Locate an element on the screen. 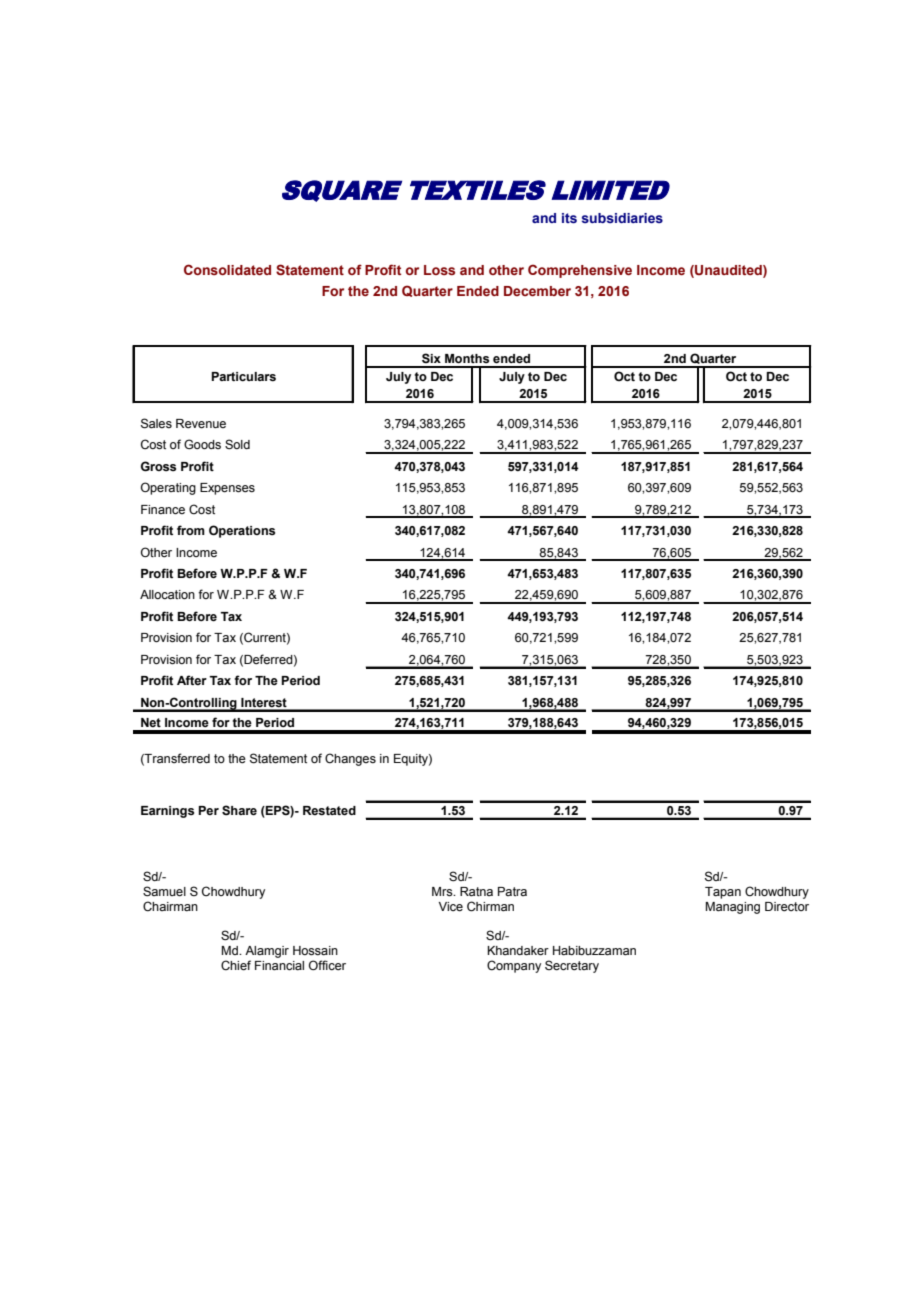 The image size is (924, 1309). Expenses is located at coordinates (227, 489).
